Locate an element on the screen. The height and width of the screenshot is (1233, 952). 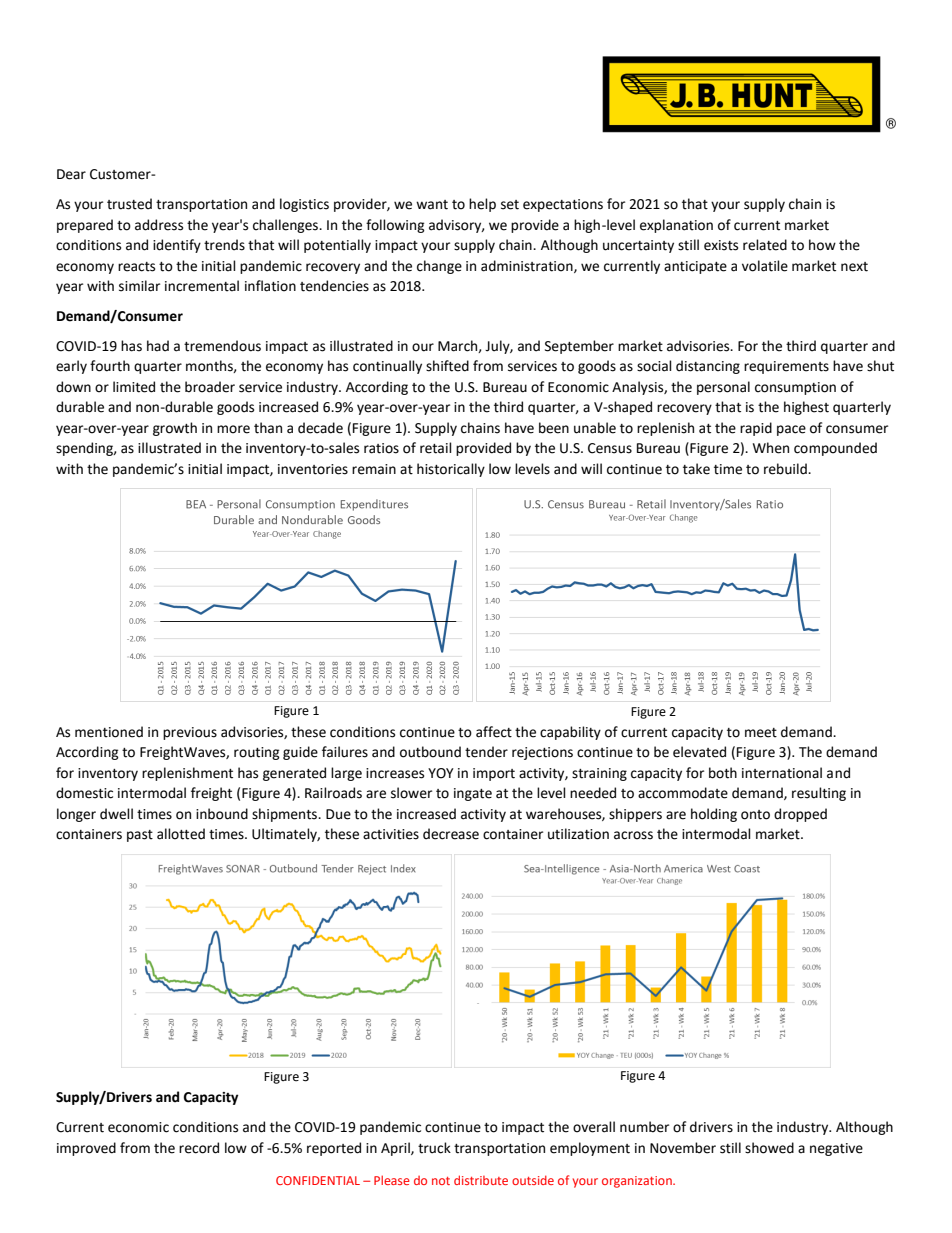
address is located at coordinates (159, 225).
